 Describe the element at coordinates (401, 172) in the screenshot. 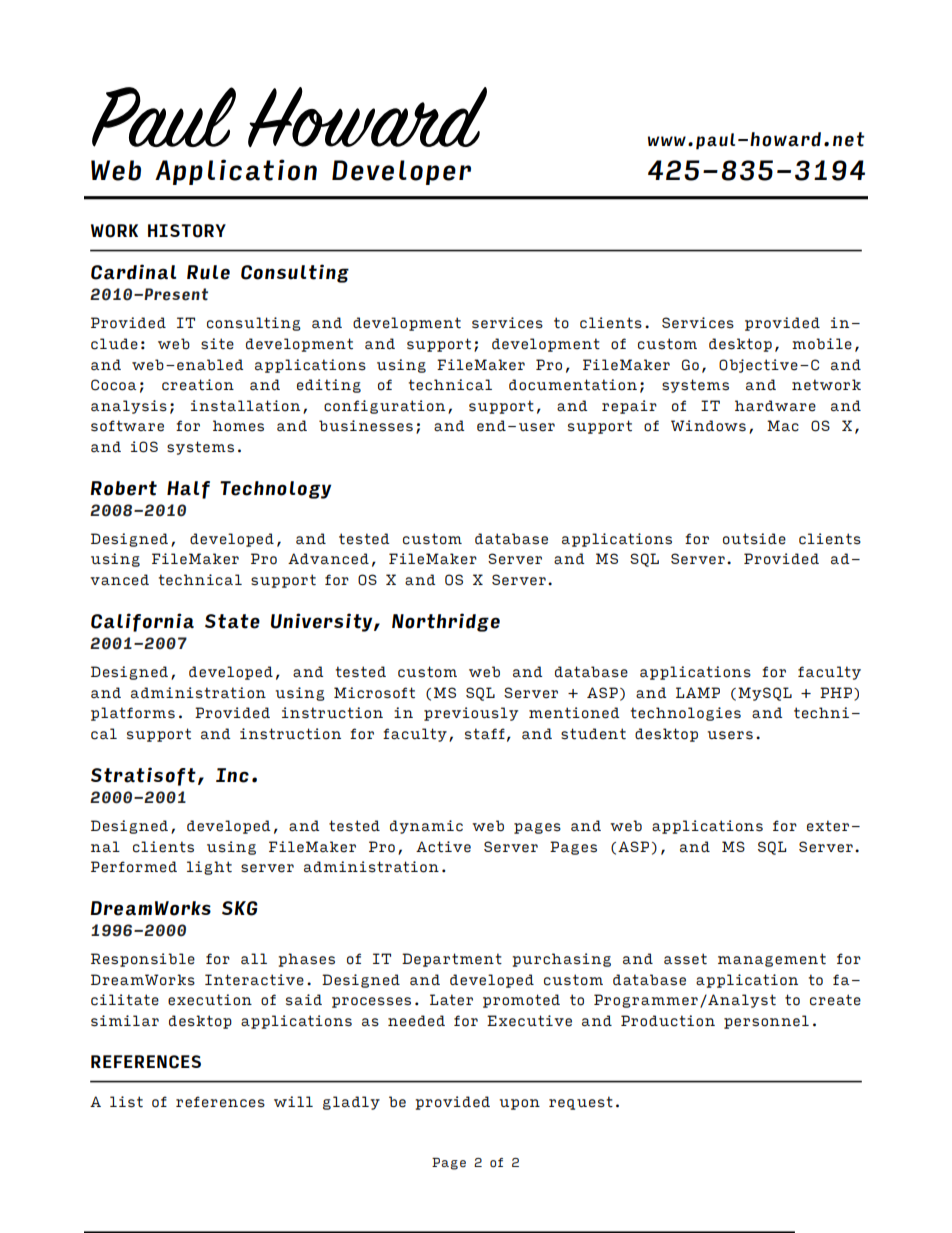

I see `Developer` at that location.
